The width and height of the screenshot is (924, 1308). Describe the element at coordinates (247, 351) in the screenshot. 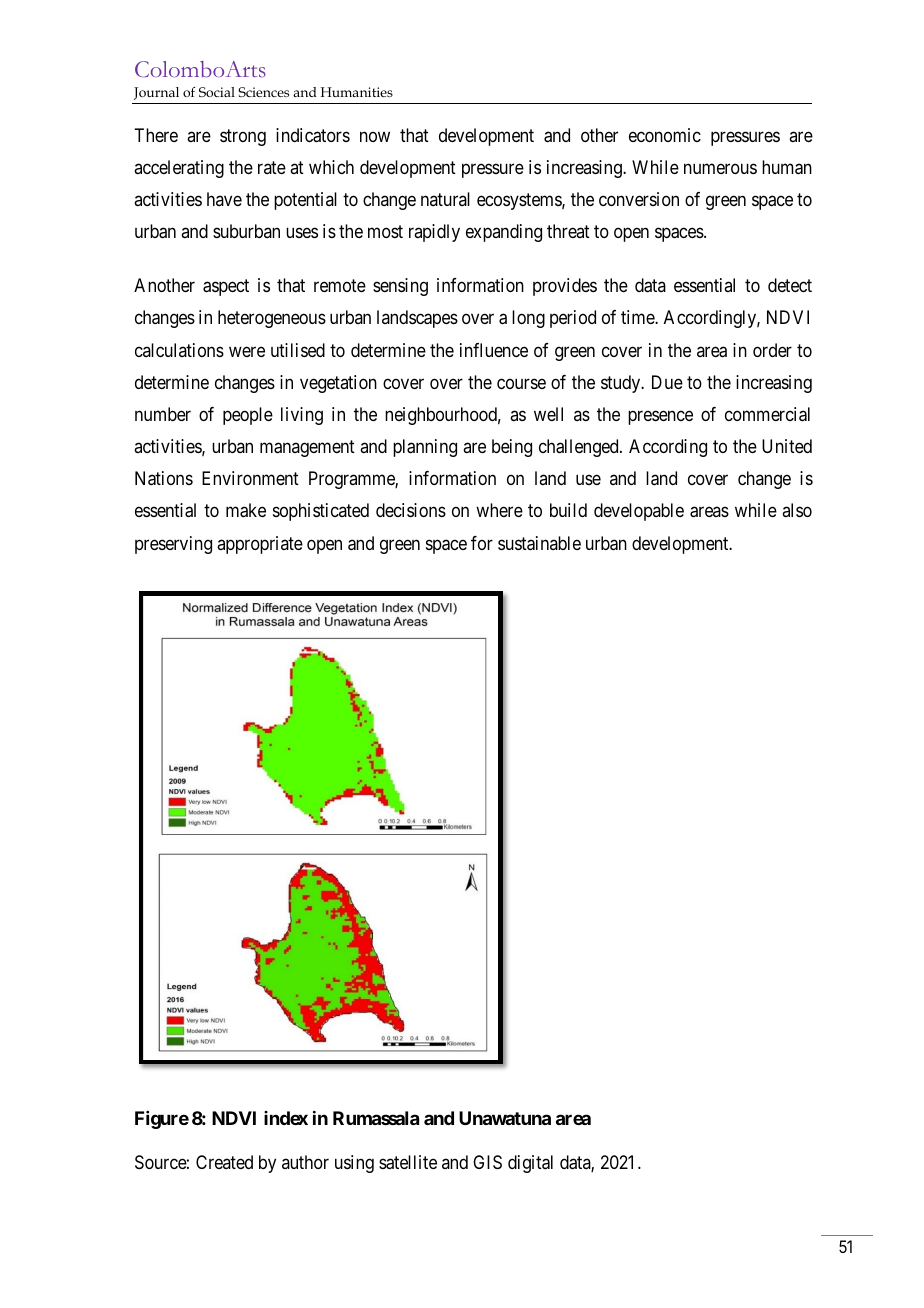

I see `were` at that location.
